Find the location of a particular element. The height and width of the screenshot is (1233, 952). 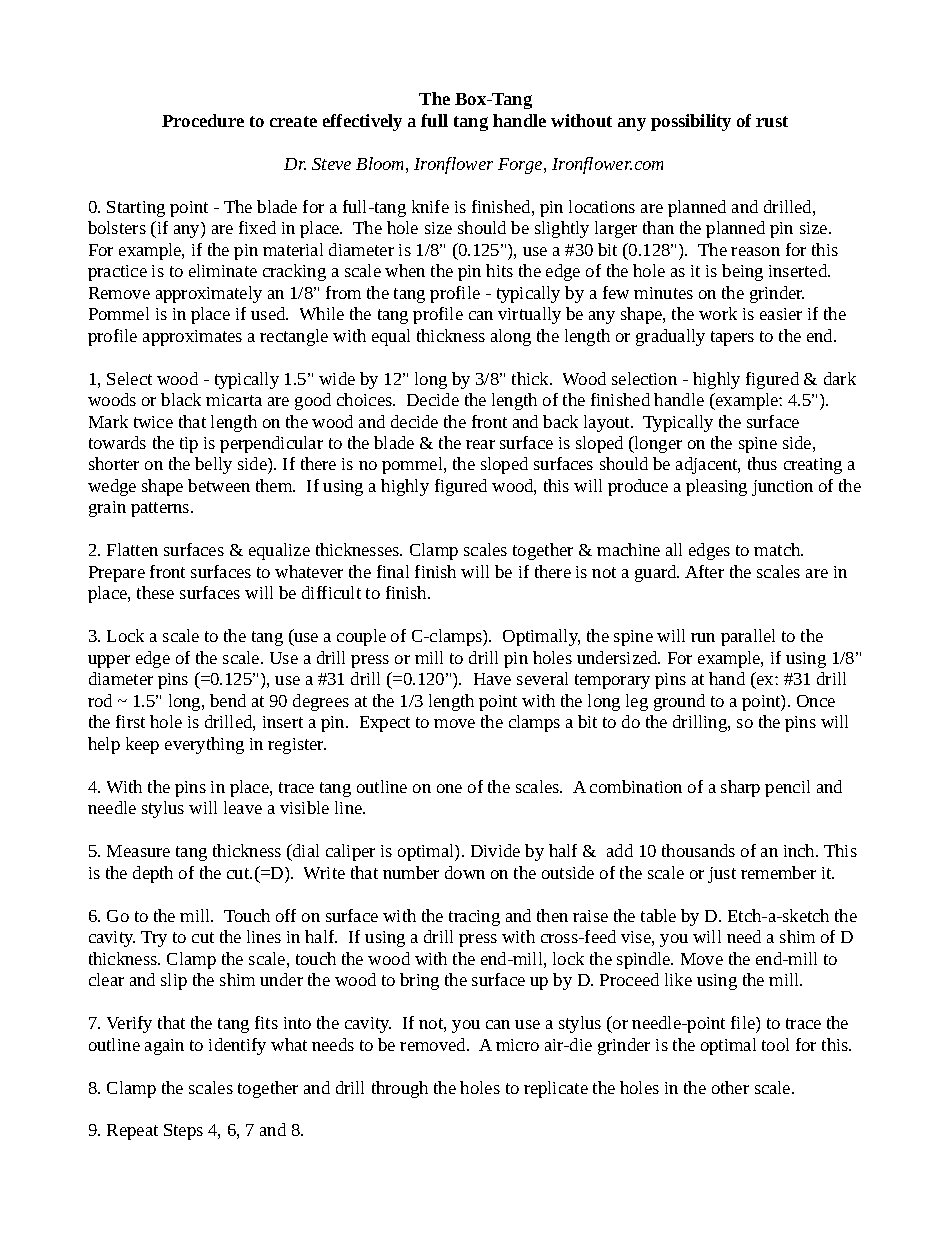

Have is located at coordinates (492, 679).
